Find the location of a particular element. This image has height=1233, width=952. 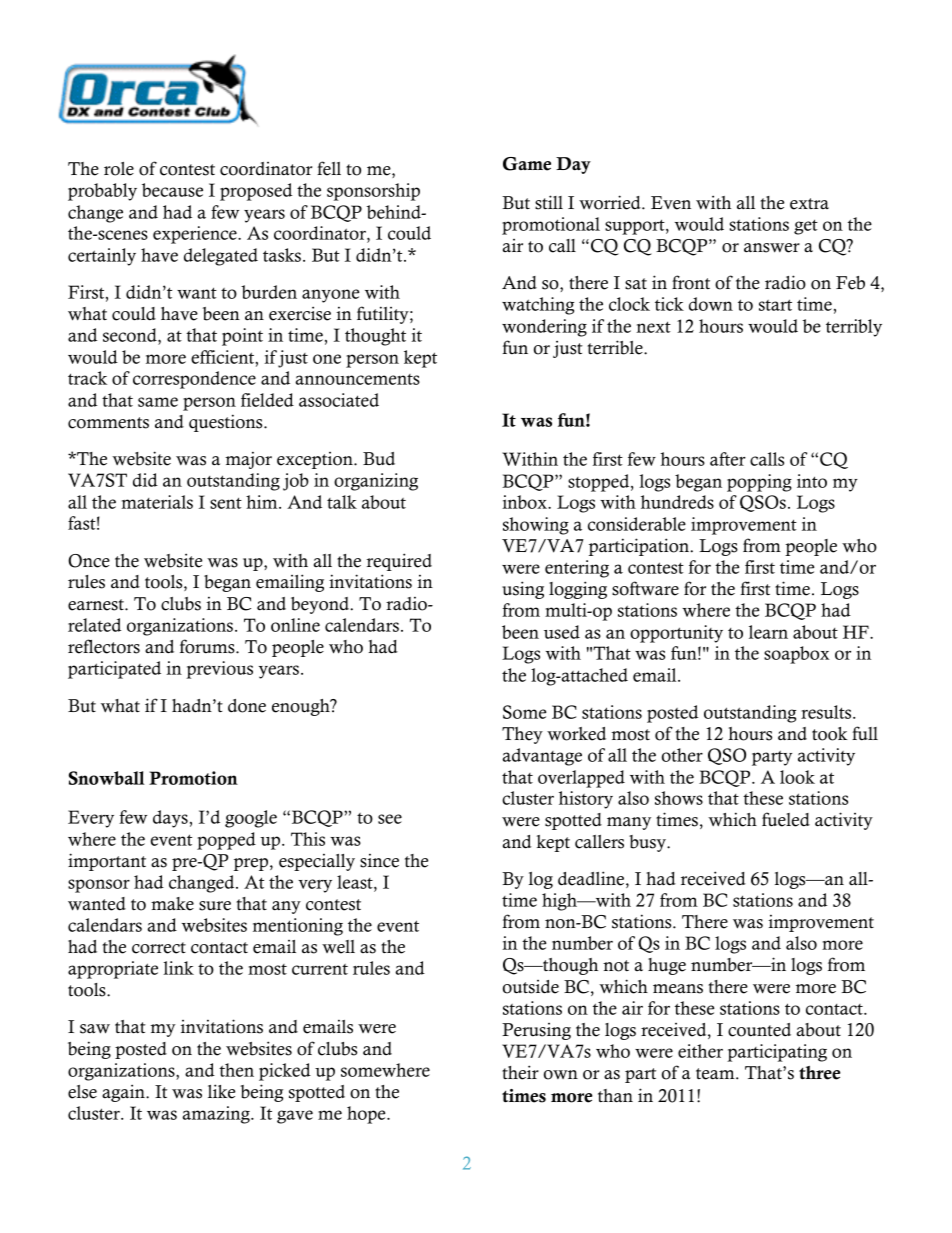

Game is located at coordinates (527, 164).
